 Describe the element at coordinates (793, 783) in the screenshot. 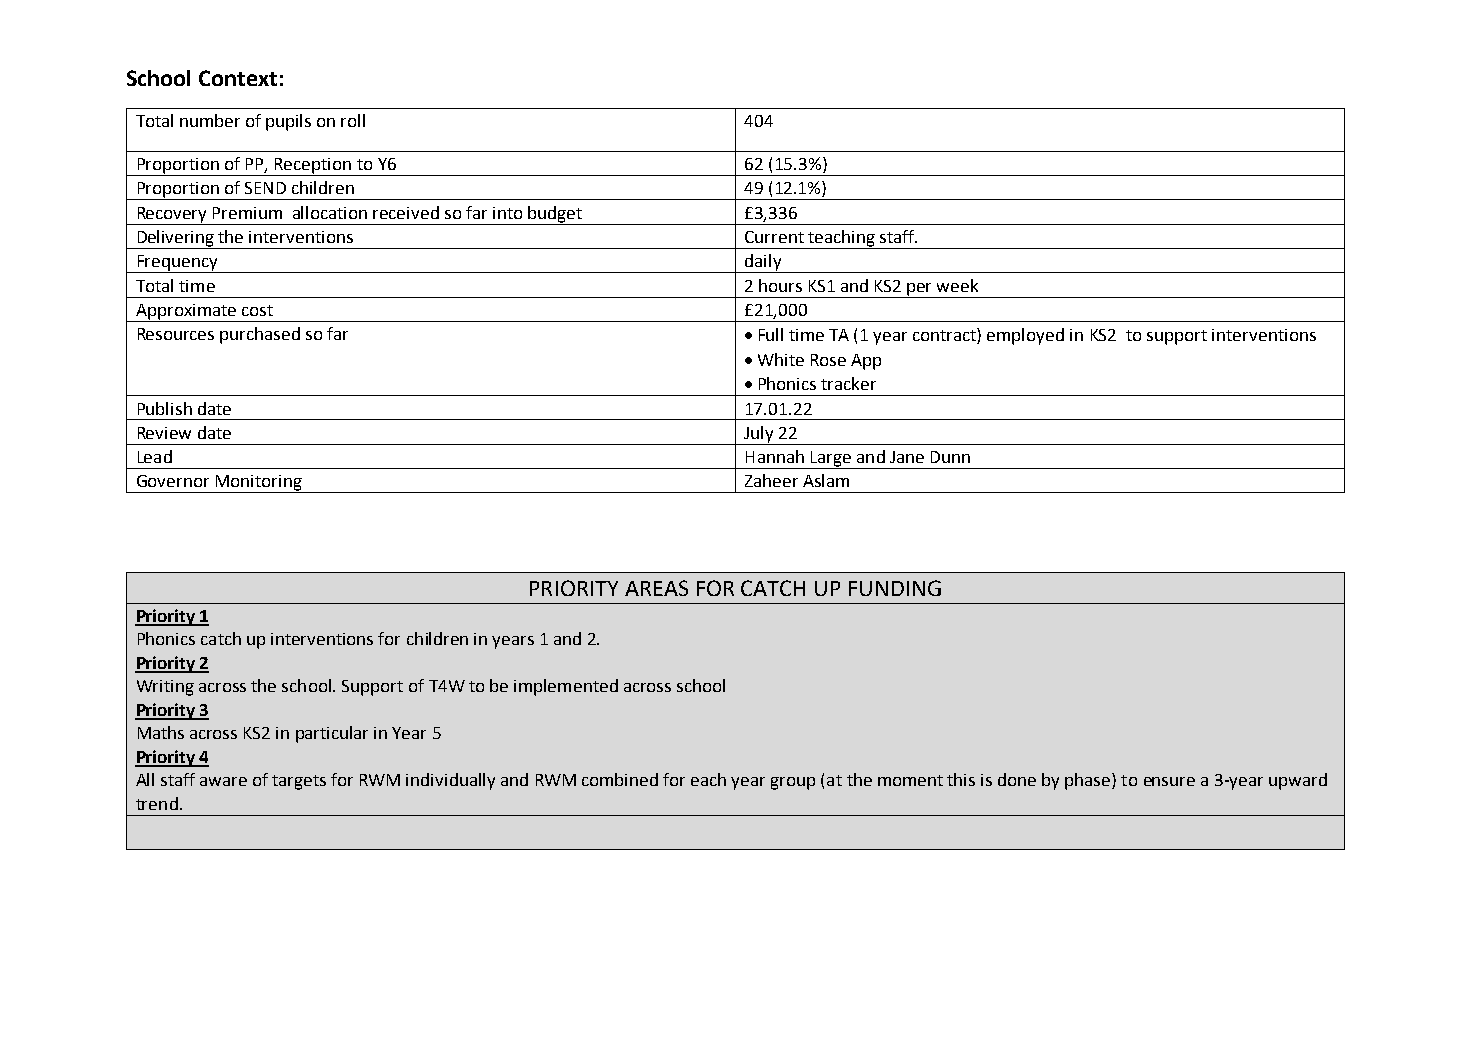

I see `group` at that location.
